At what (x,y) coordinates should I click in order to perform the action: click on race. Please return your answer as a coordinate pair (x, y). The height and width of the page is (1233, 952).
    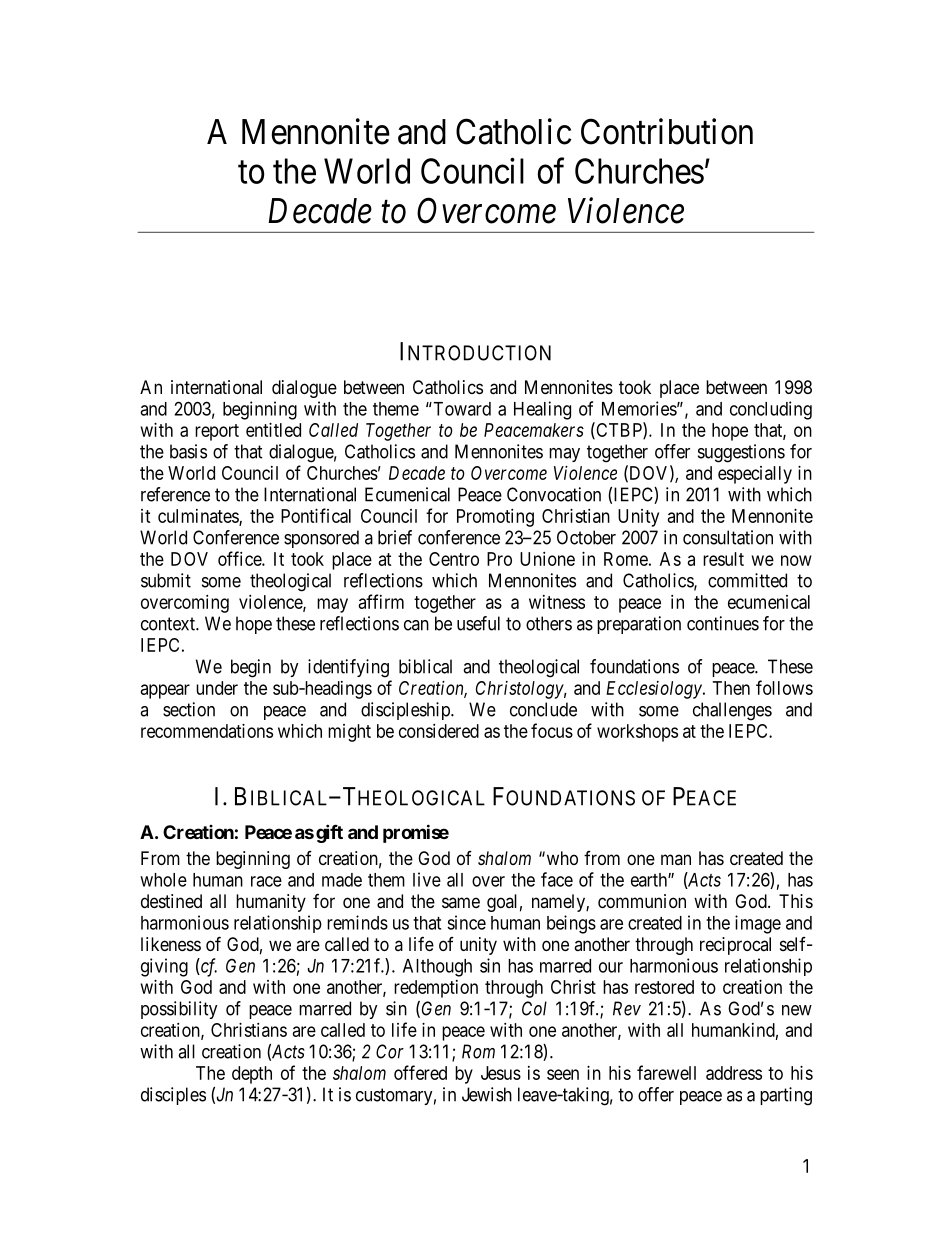
    Looking at the image, I should click on (266, 881).
